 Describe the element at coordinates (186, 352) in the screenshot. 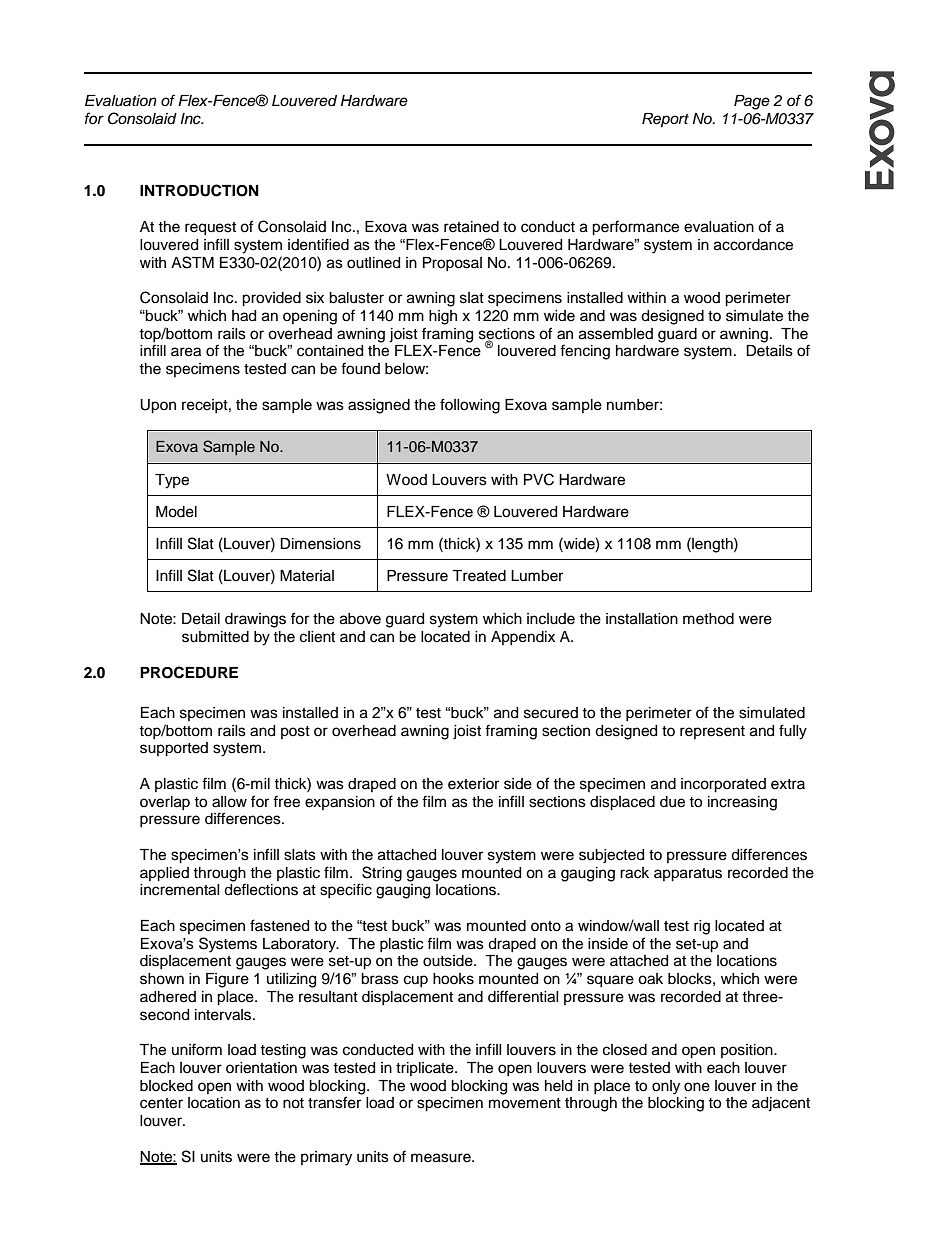

I see `area` at that location.
